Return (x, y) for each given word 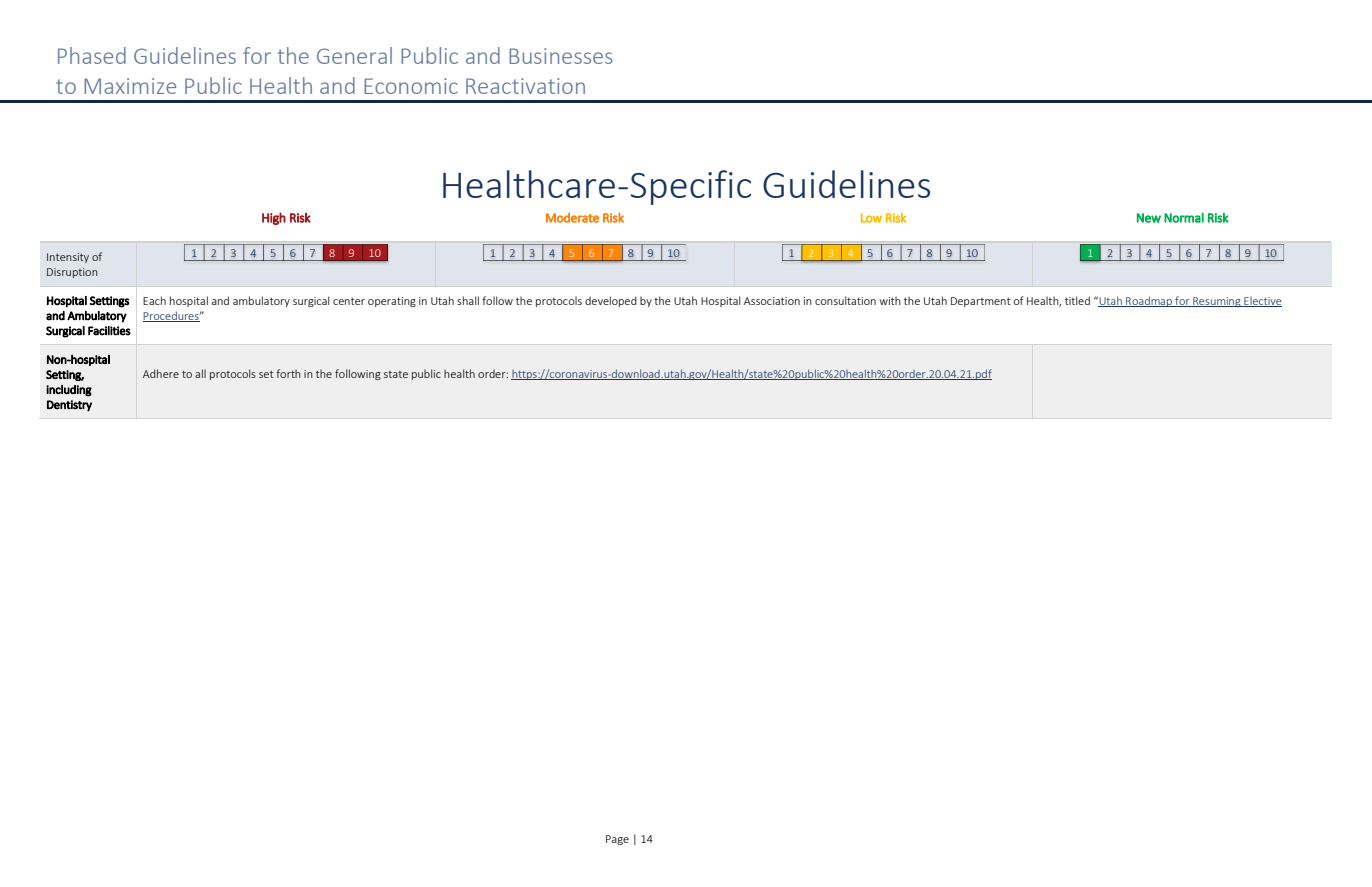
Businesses (561, 56)
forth (288, 373)
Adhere (161, 373)
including (69, 391)
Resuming (1217, 302)
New (1149, 218)
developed (611, 301)
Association (772, 301)
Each (154, 300)
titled (1077, 300)
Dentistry (69, 406)
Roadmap (1149, 301)
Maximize (130, 86)
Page (617, 840)
